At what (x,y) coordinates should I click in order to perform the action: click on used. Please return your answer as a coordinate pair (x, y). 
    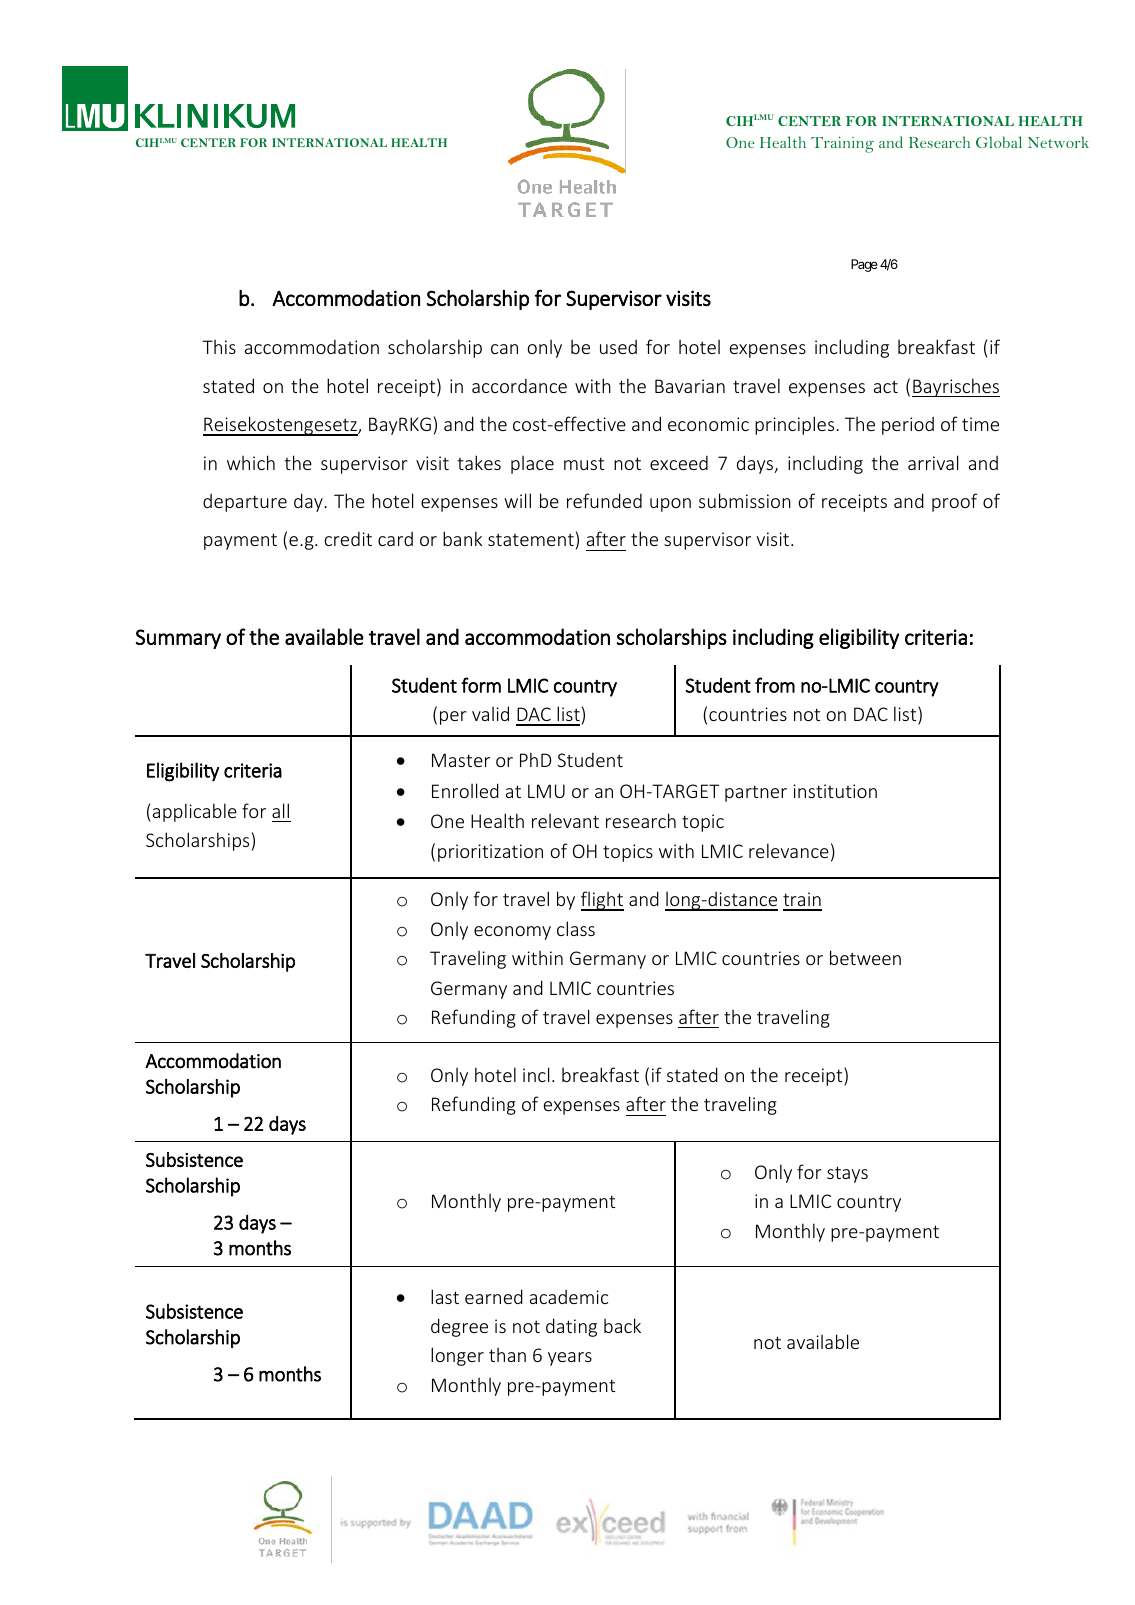
    Looking at the image, I should click on (618, 347).
